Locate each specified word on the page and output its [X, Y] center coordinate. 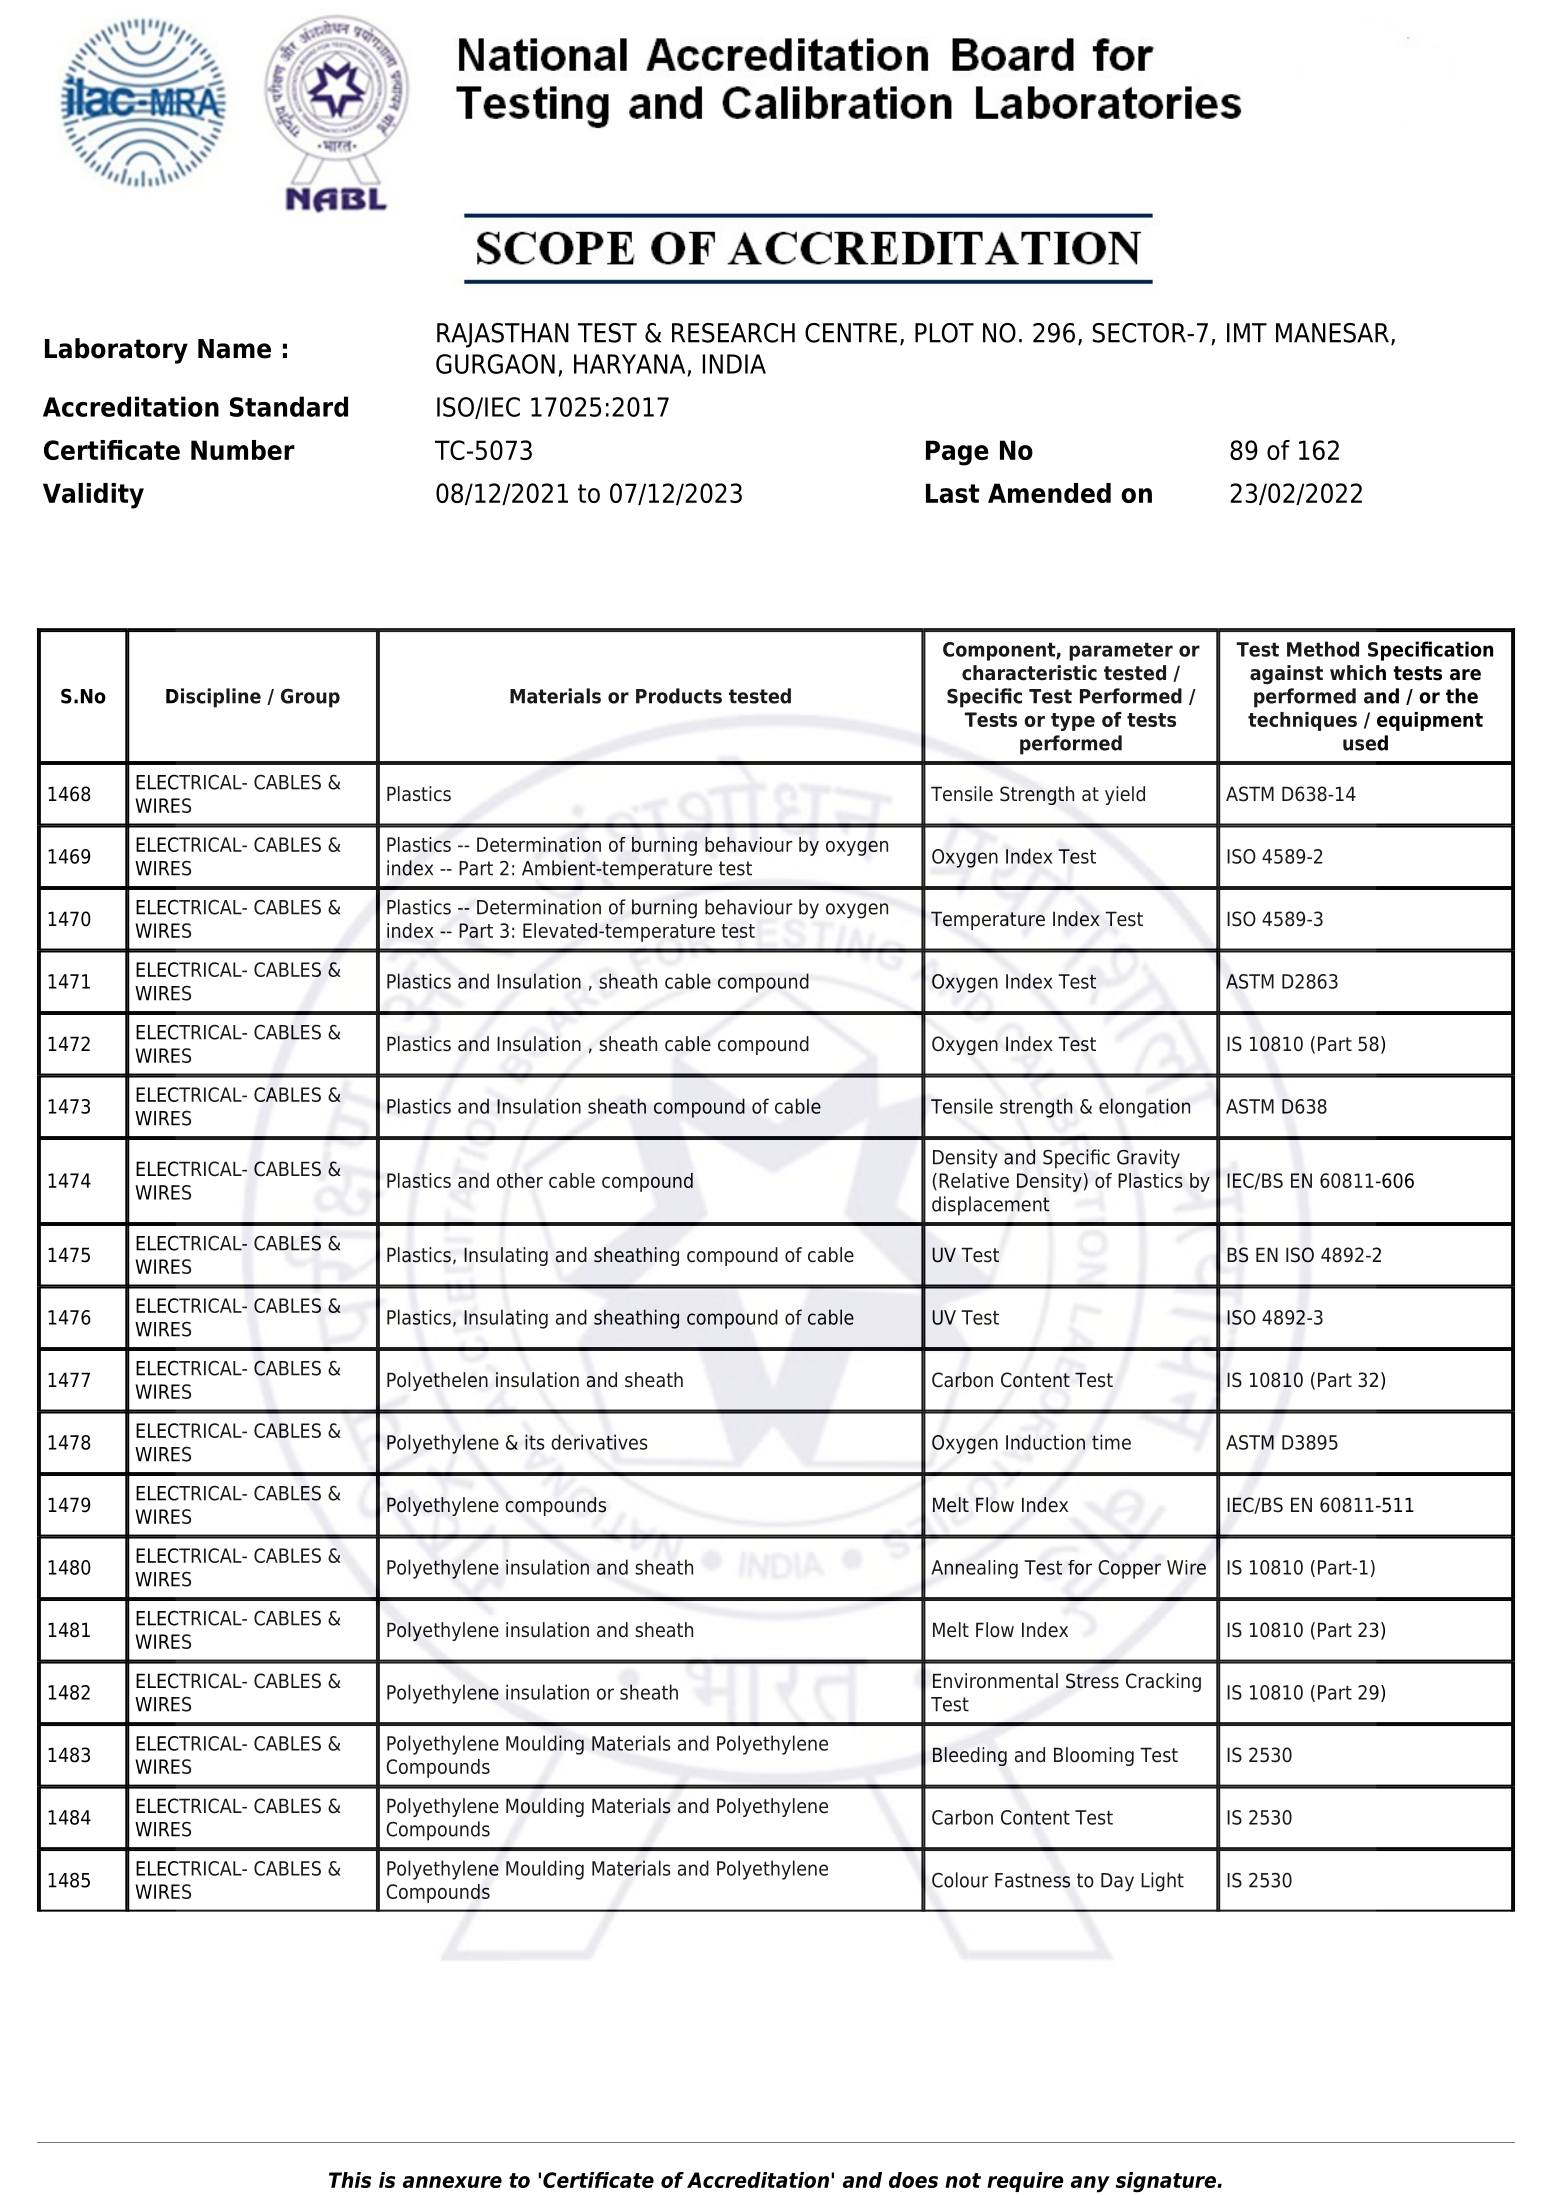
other [520, 1180]
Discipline [213, 698]
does [913, 2180]
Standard [289, 406]
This [350, 2180]
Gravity [1148, 1159]
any [1090, 2184]
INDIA [734, 364]
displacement [991, 1206]
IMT [1247, 333]
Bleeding [970, 1756]
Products [679, 696]
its [535, 1442]
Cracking [1163, 1682]
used [1365, 743]
